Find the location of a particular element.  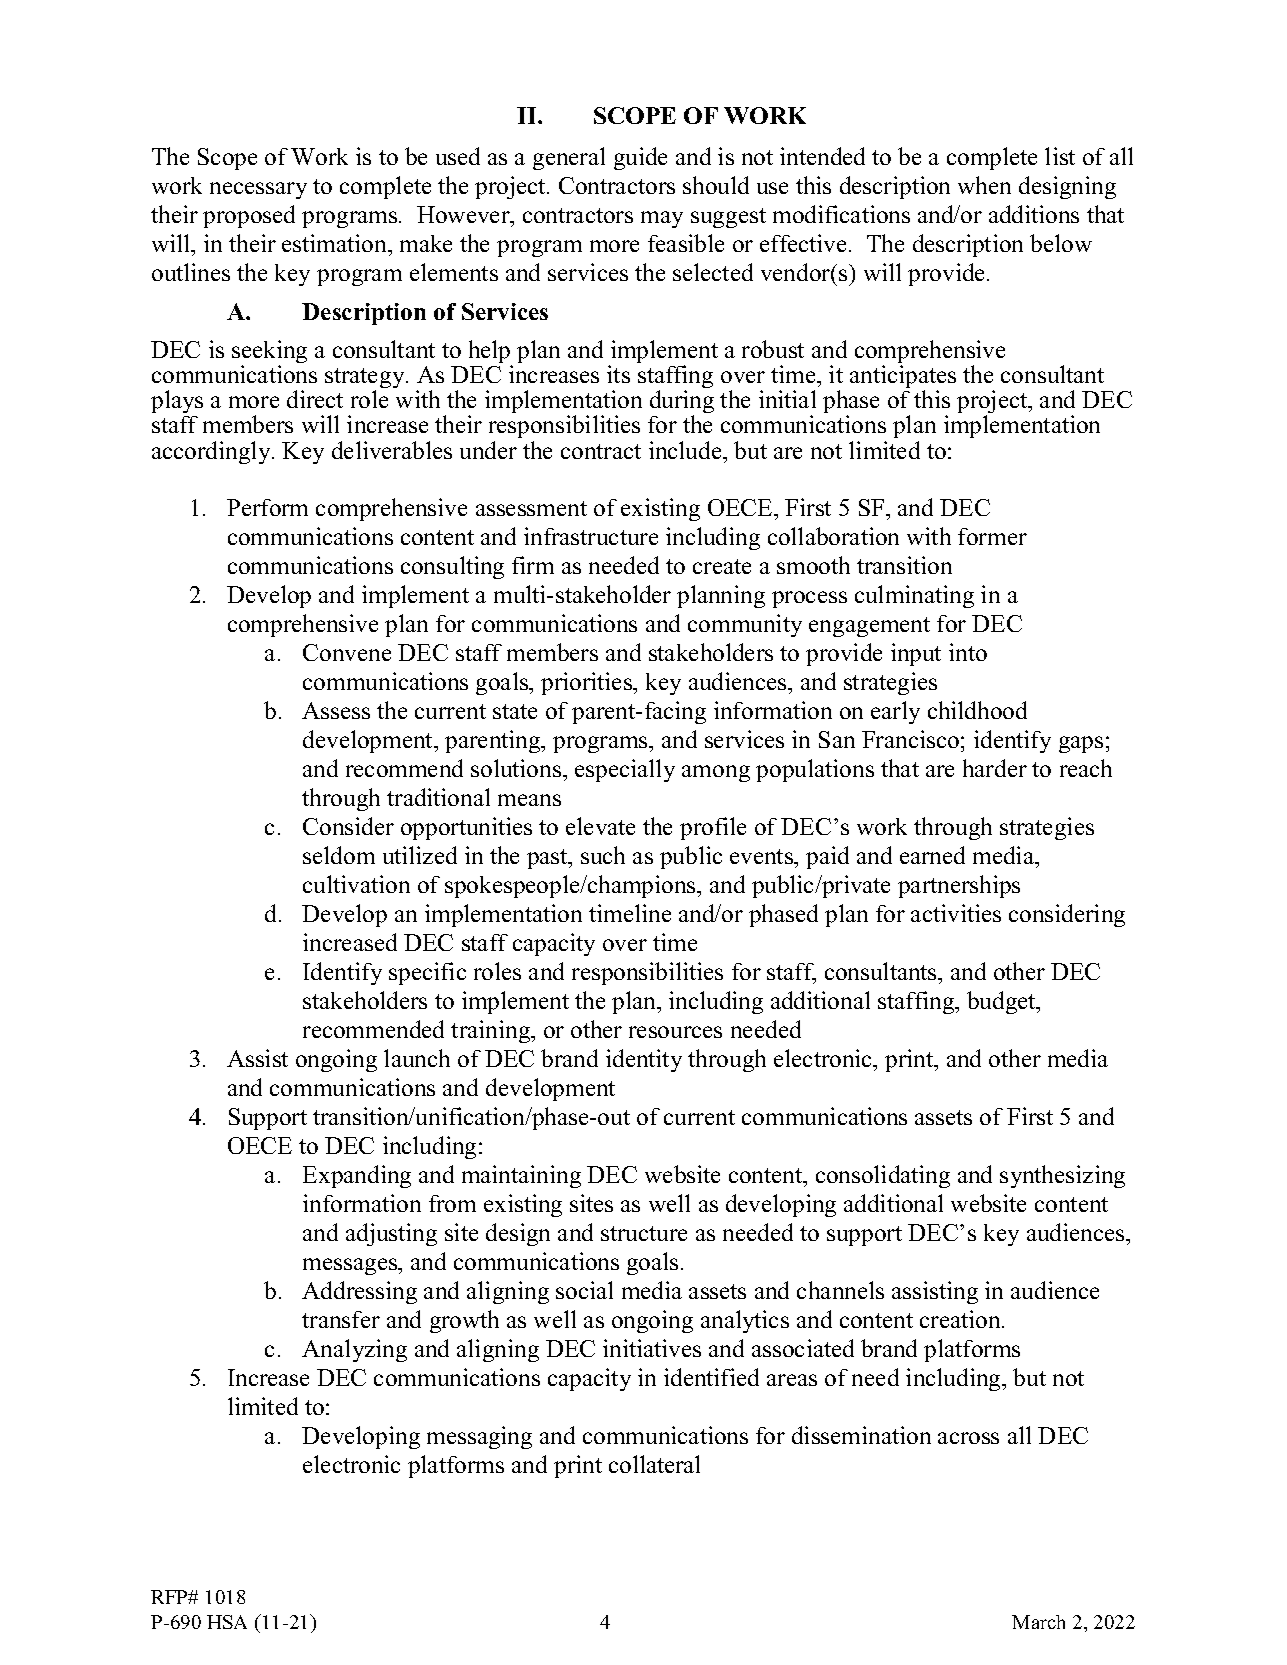

may is located at coordinates (662, 219).
